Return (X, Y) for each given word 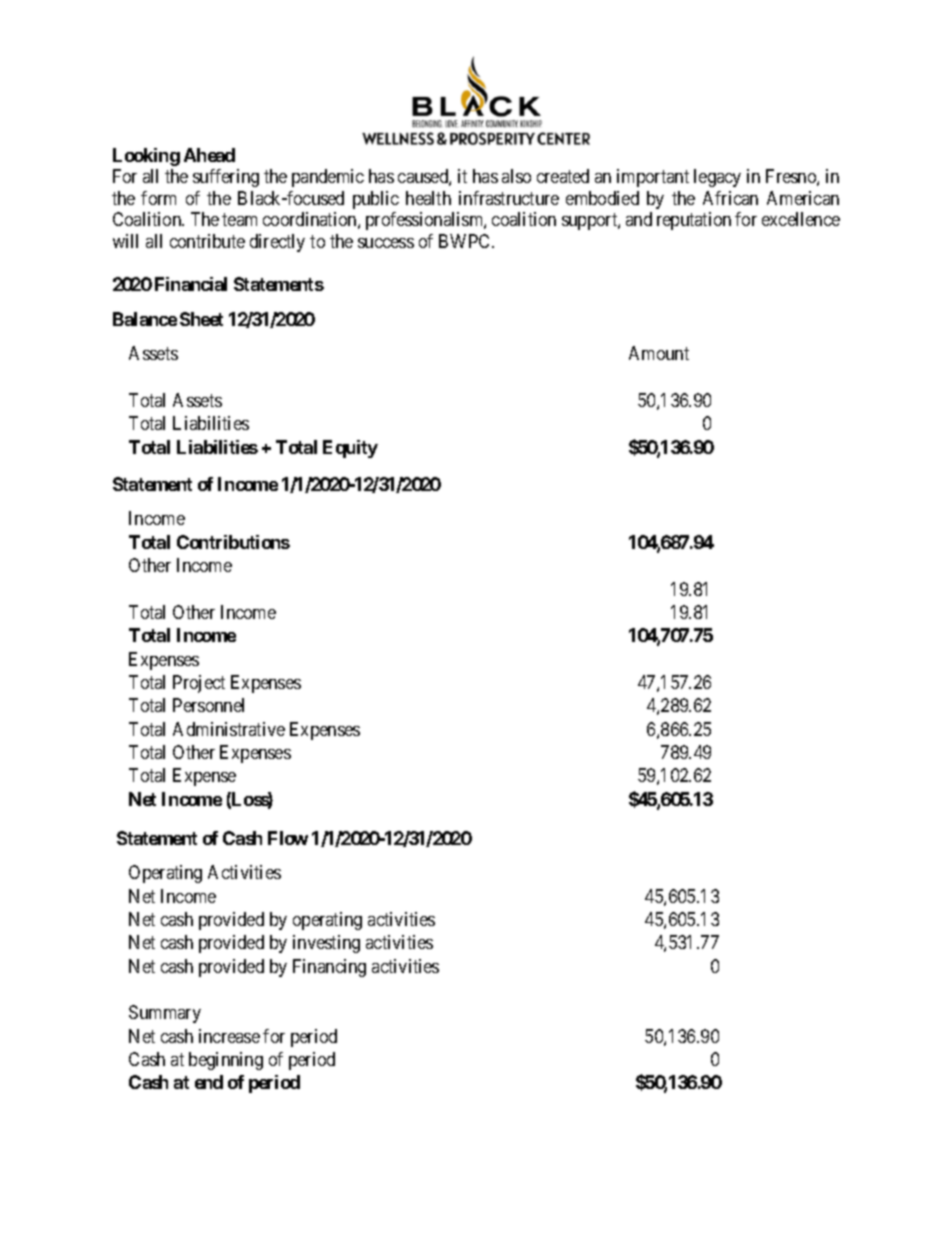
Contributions (233, 542)
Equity (350, 449)
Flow (288, 838)
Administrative (229, 729)
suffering (226, 178)
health (428, 198)
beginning (226, 1061)
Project (199, 684)
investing (326, 944)
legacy (717, 178)
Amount (659, 353)
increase (229, 1036)
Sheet (201, 319)
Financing (329, 968)
